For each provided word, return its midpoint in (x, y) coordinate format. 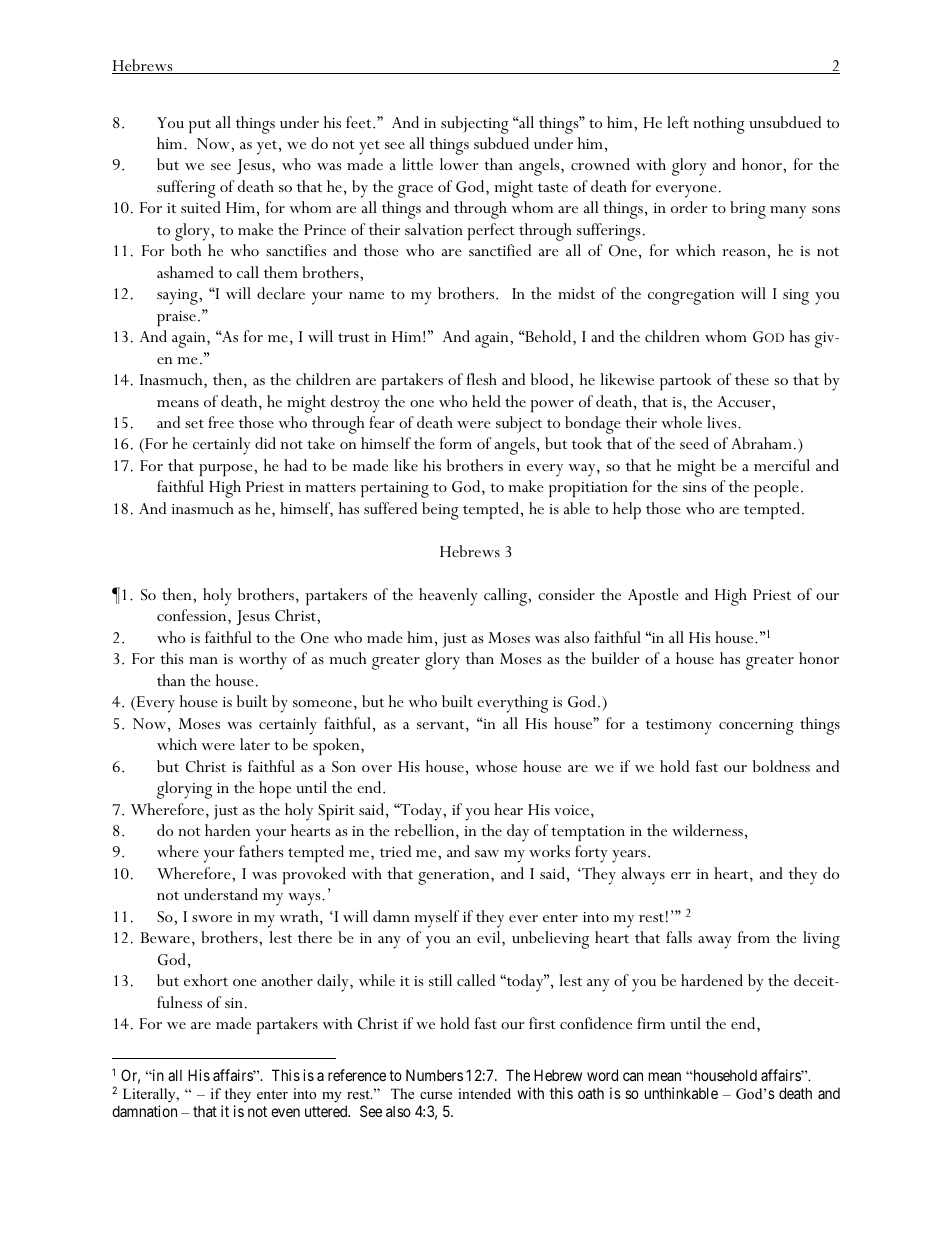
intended (484, 1093)
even (285, 1112)
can (633, 1076)
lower (459, 164)
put (200, 126)
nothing (719, 125)
